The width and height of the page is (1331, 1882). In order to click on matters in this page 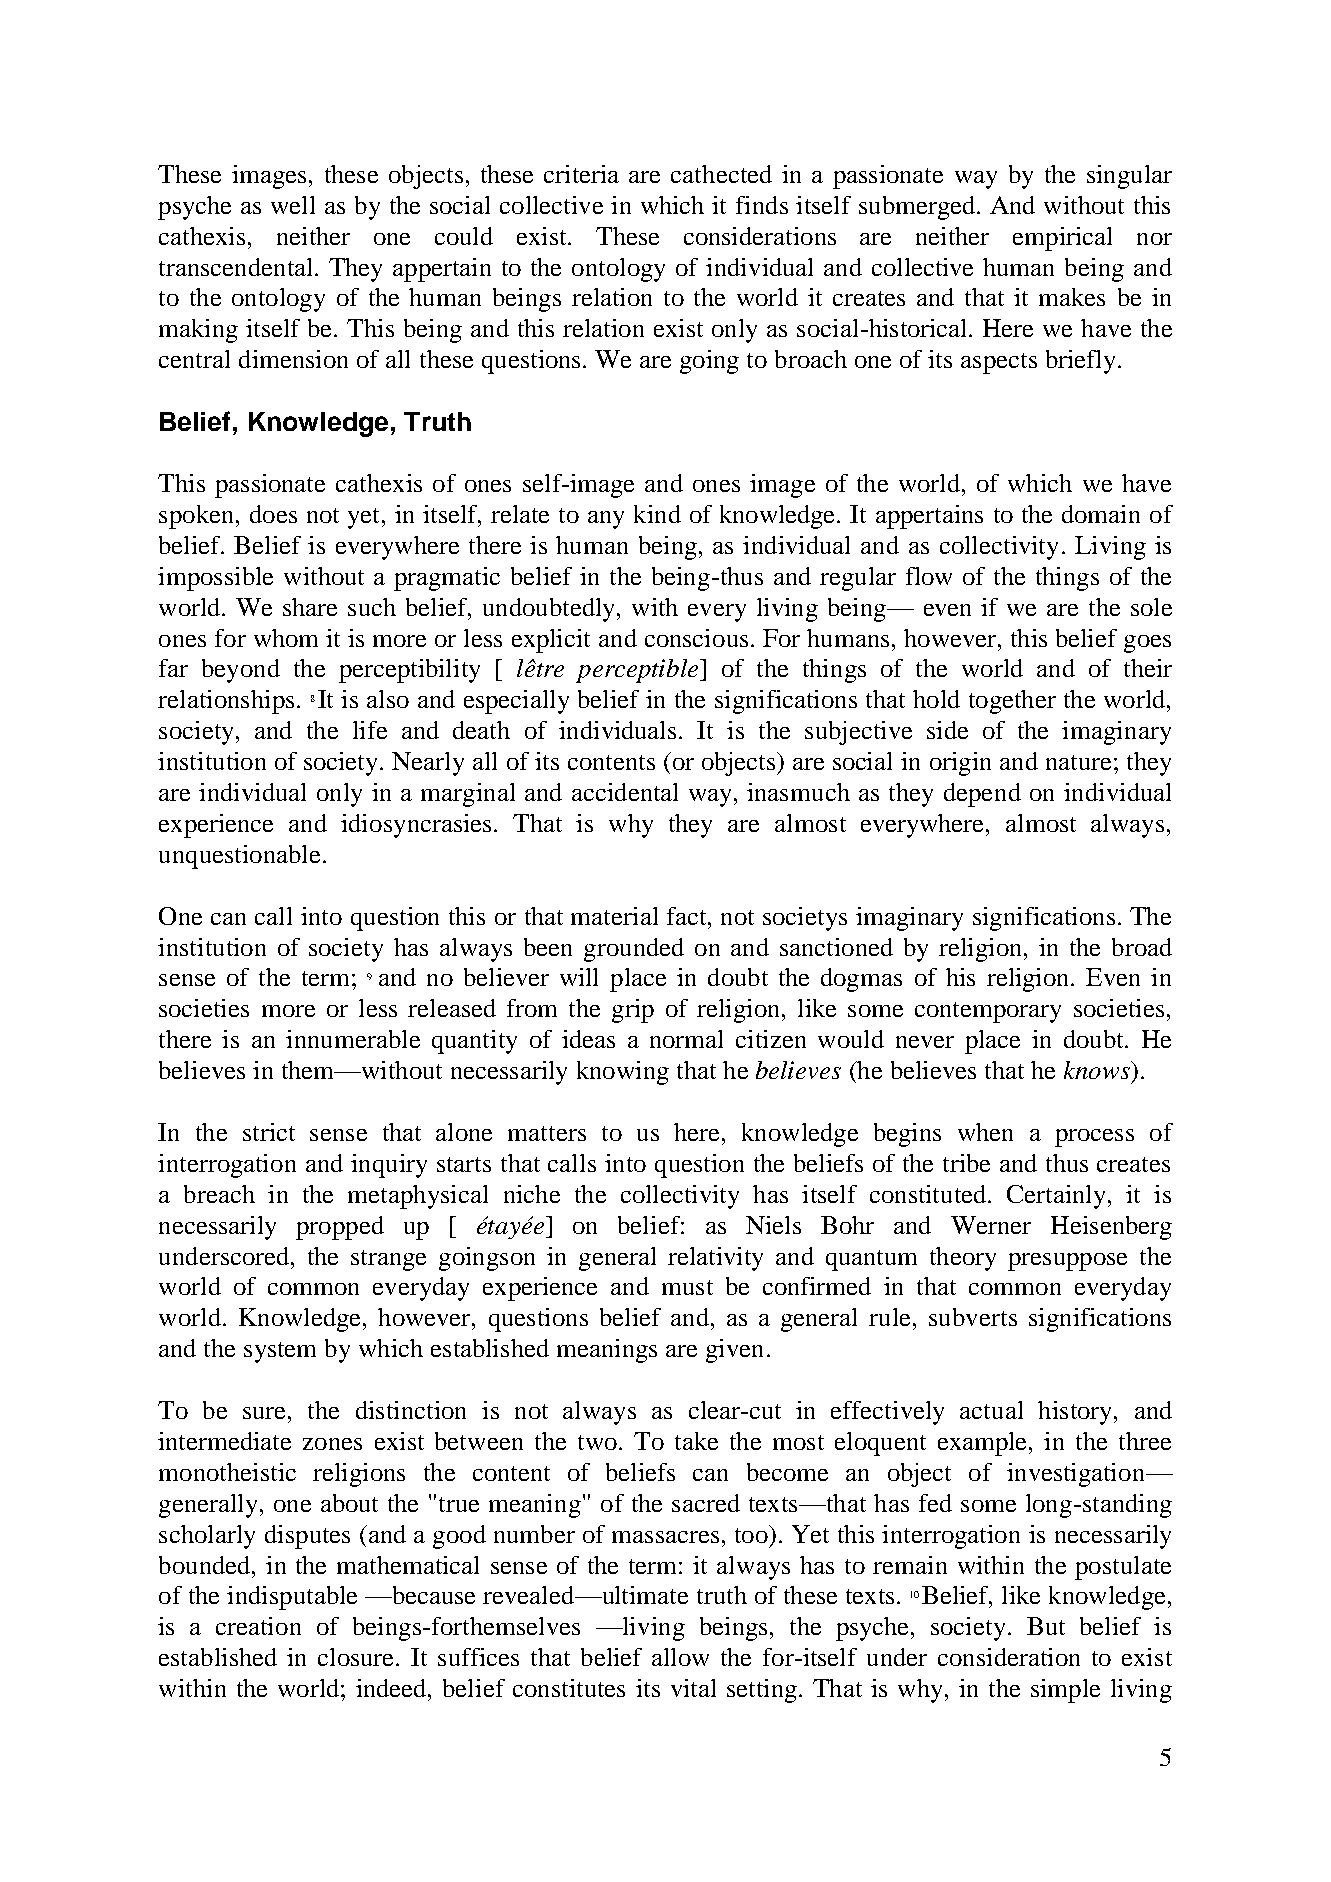, I will do `click(547, 1133)`.
